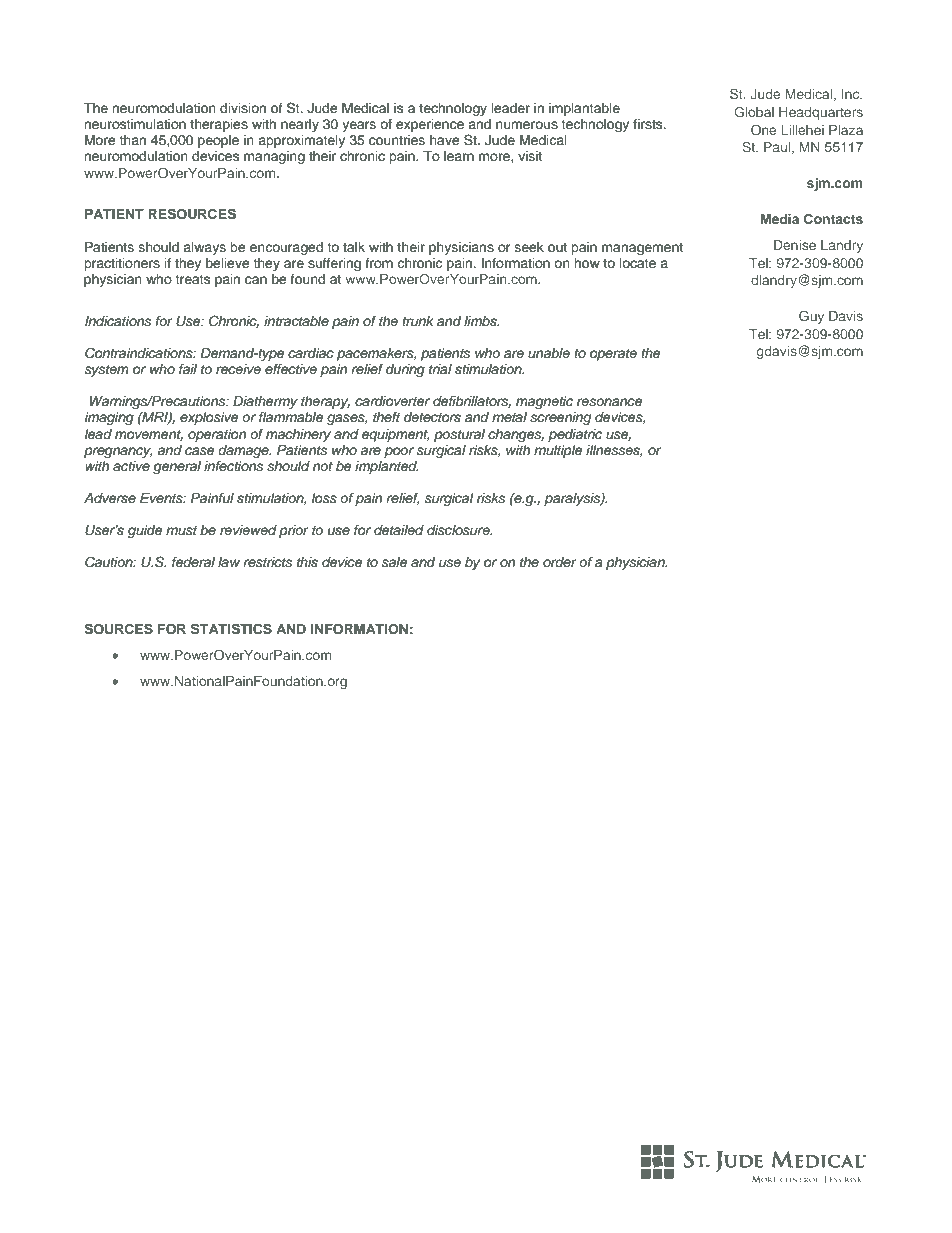 The image size is (952, 1233). I want to click on division, so click(243, 108).
